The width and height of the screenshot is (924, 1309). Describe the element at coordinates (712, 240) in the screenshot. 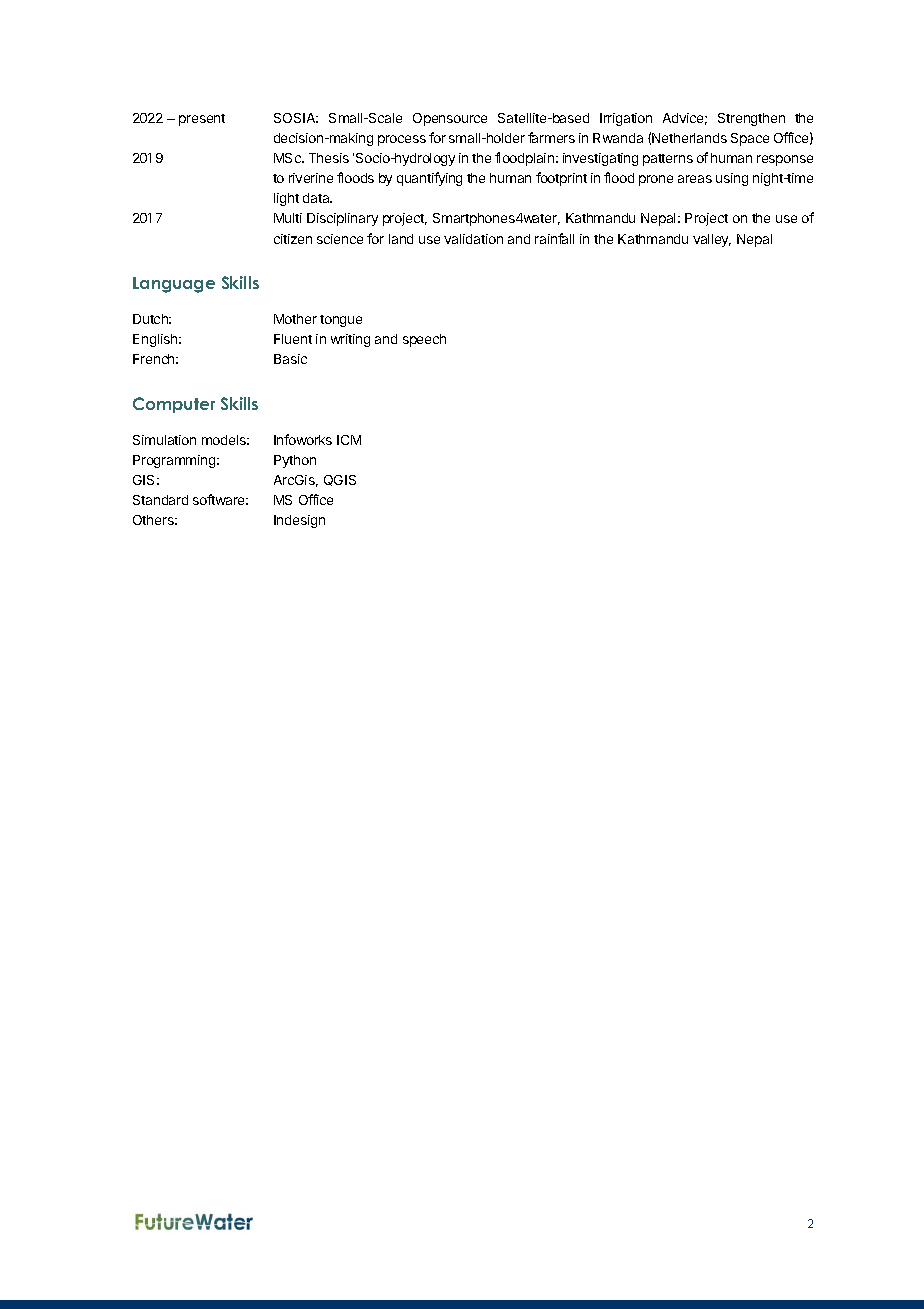

I see `valley` at that location.
